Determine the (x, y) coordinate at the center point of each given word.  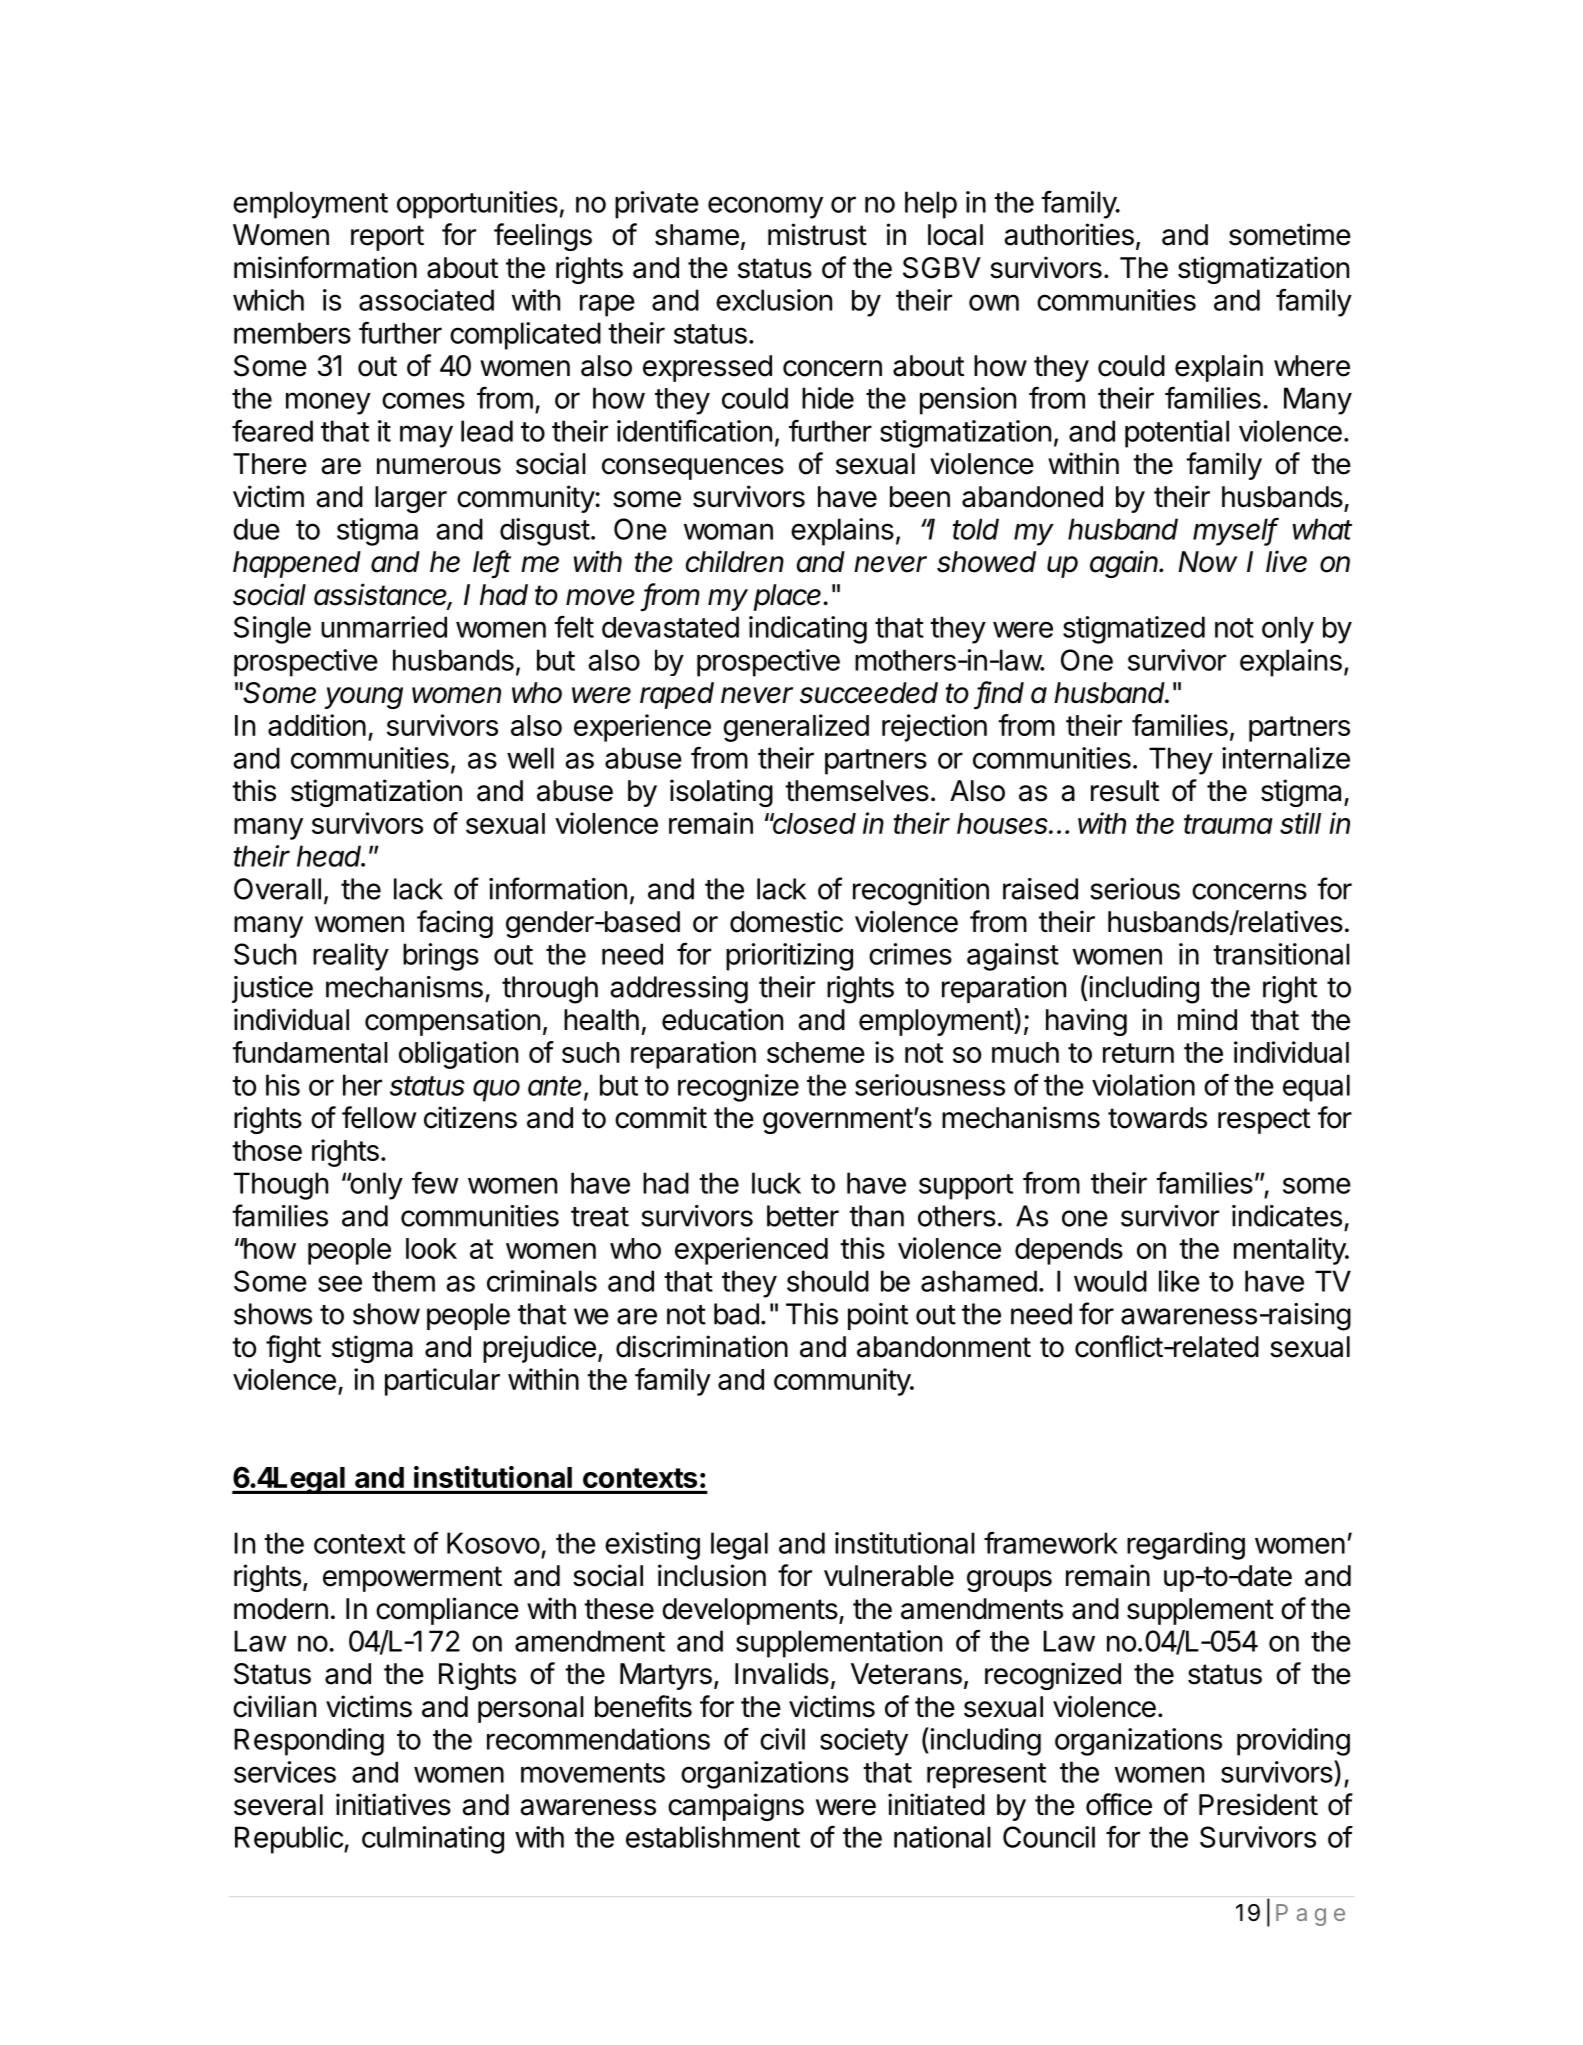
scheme (816, 1052)
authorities (1069, 234)
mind (1207, 1019)
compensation (452, 1022)
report (387, 238)
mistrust (817, 234)
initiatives (393, 1804)
